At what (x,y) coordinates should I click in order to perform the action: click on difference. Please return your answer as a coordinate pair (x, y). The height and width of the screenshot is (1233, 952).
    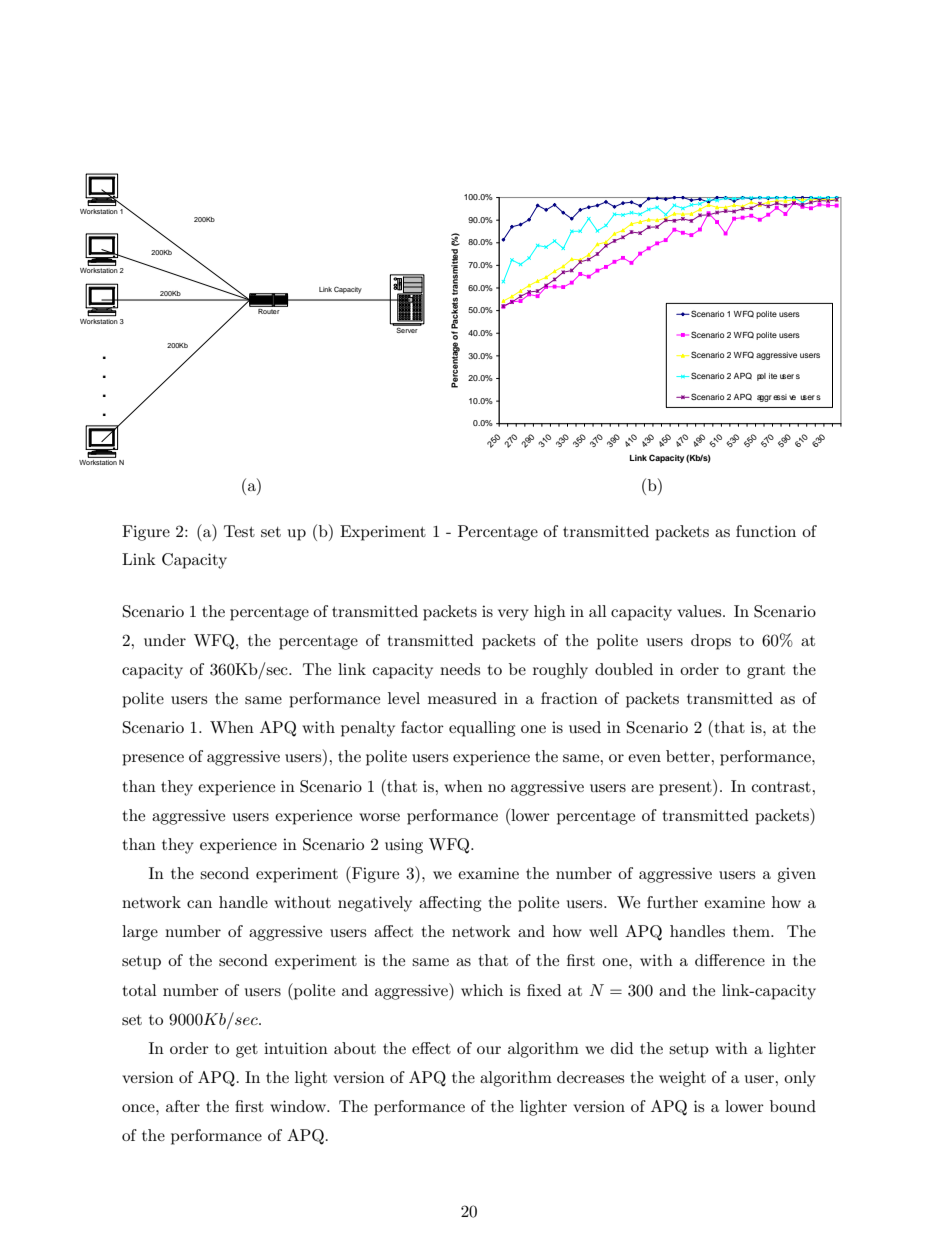
    Looking at the image, I should click on (730, 960).
